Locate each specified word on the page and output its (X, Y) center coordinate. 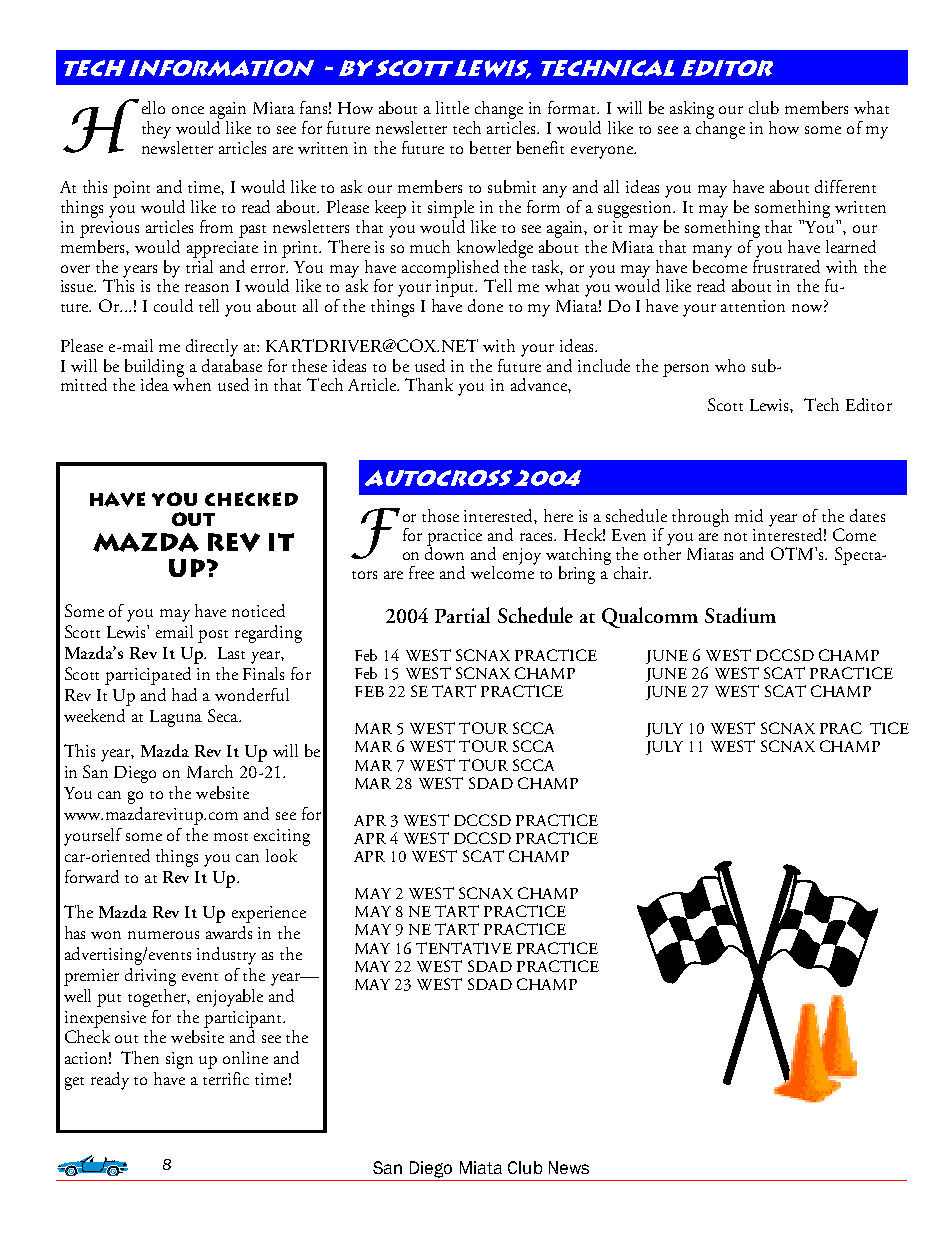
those (440, 515)
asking (692, 111)
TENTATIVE (464, 948)
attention (753, 306)
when (192, 383)
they (156, 130)
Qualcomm (650, 617)
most (231, 837)
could (173, 305)
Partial (462, 615)
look (281, 855)
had (184, 694)
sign (179, 1060)
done (485, 305)
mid (749, 515)
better (490, 147)
